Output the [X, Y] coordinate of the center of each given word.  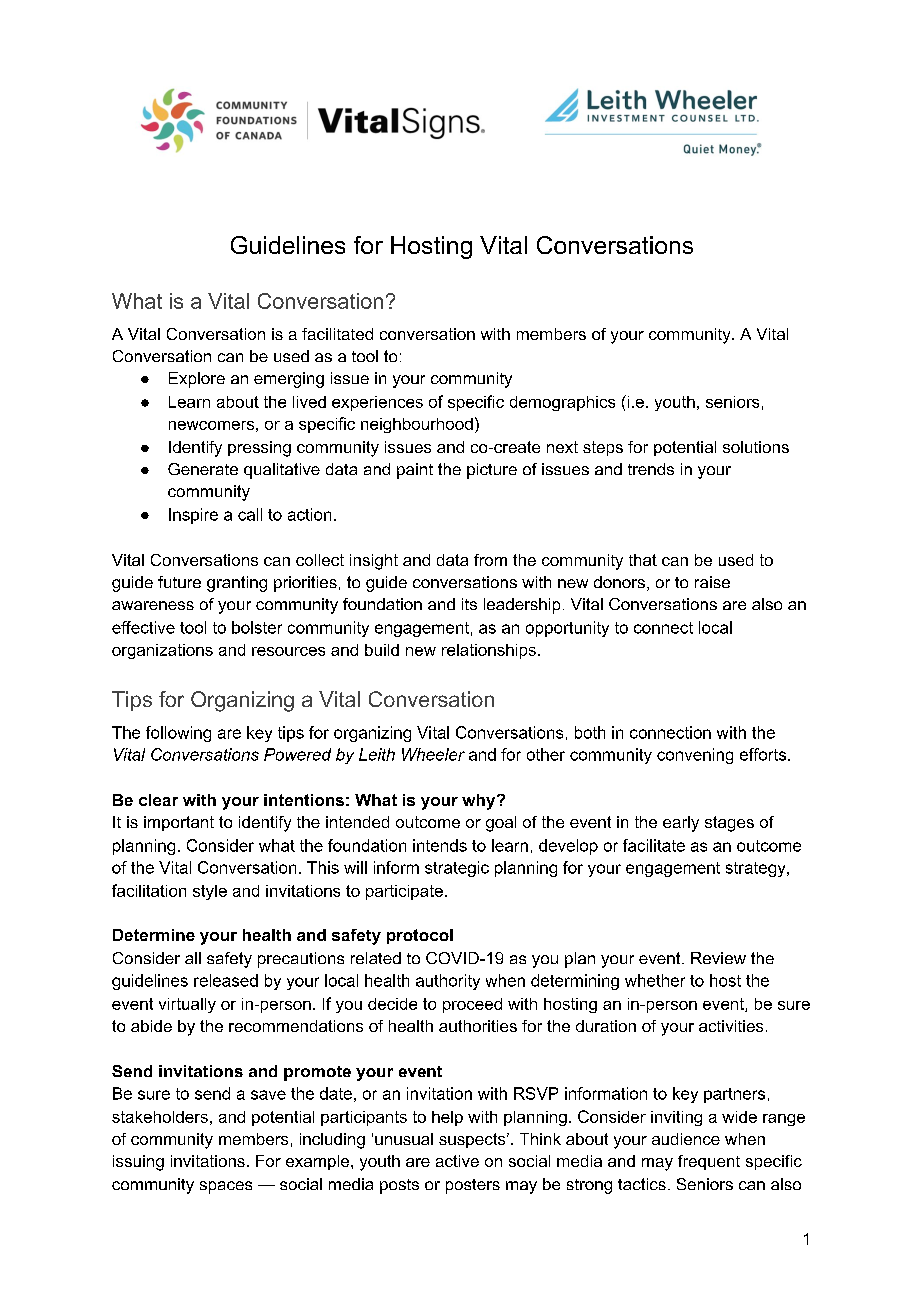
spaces [226, 1187]
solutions [756, 447]
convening [695, 756]
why [480, 802]
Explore [197, 380]
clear [158, 800]
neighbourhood [417, 425]
